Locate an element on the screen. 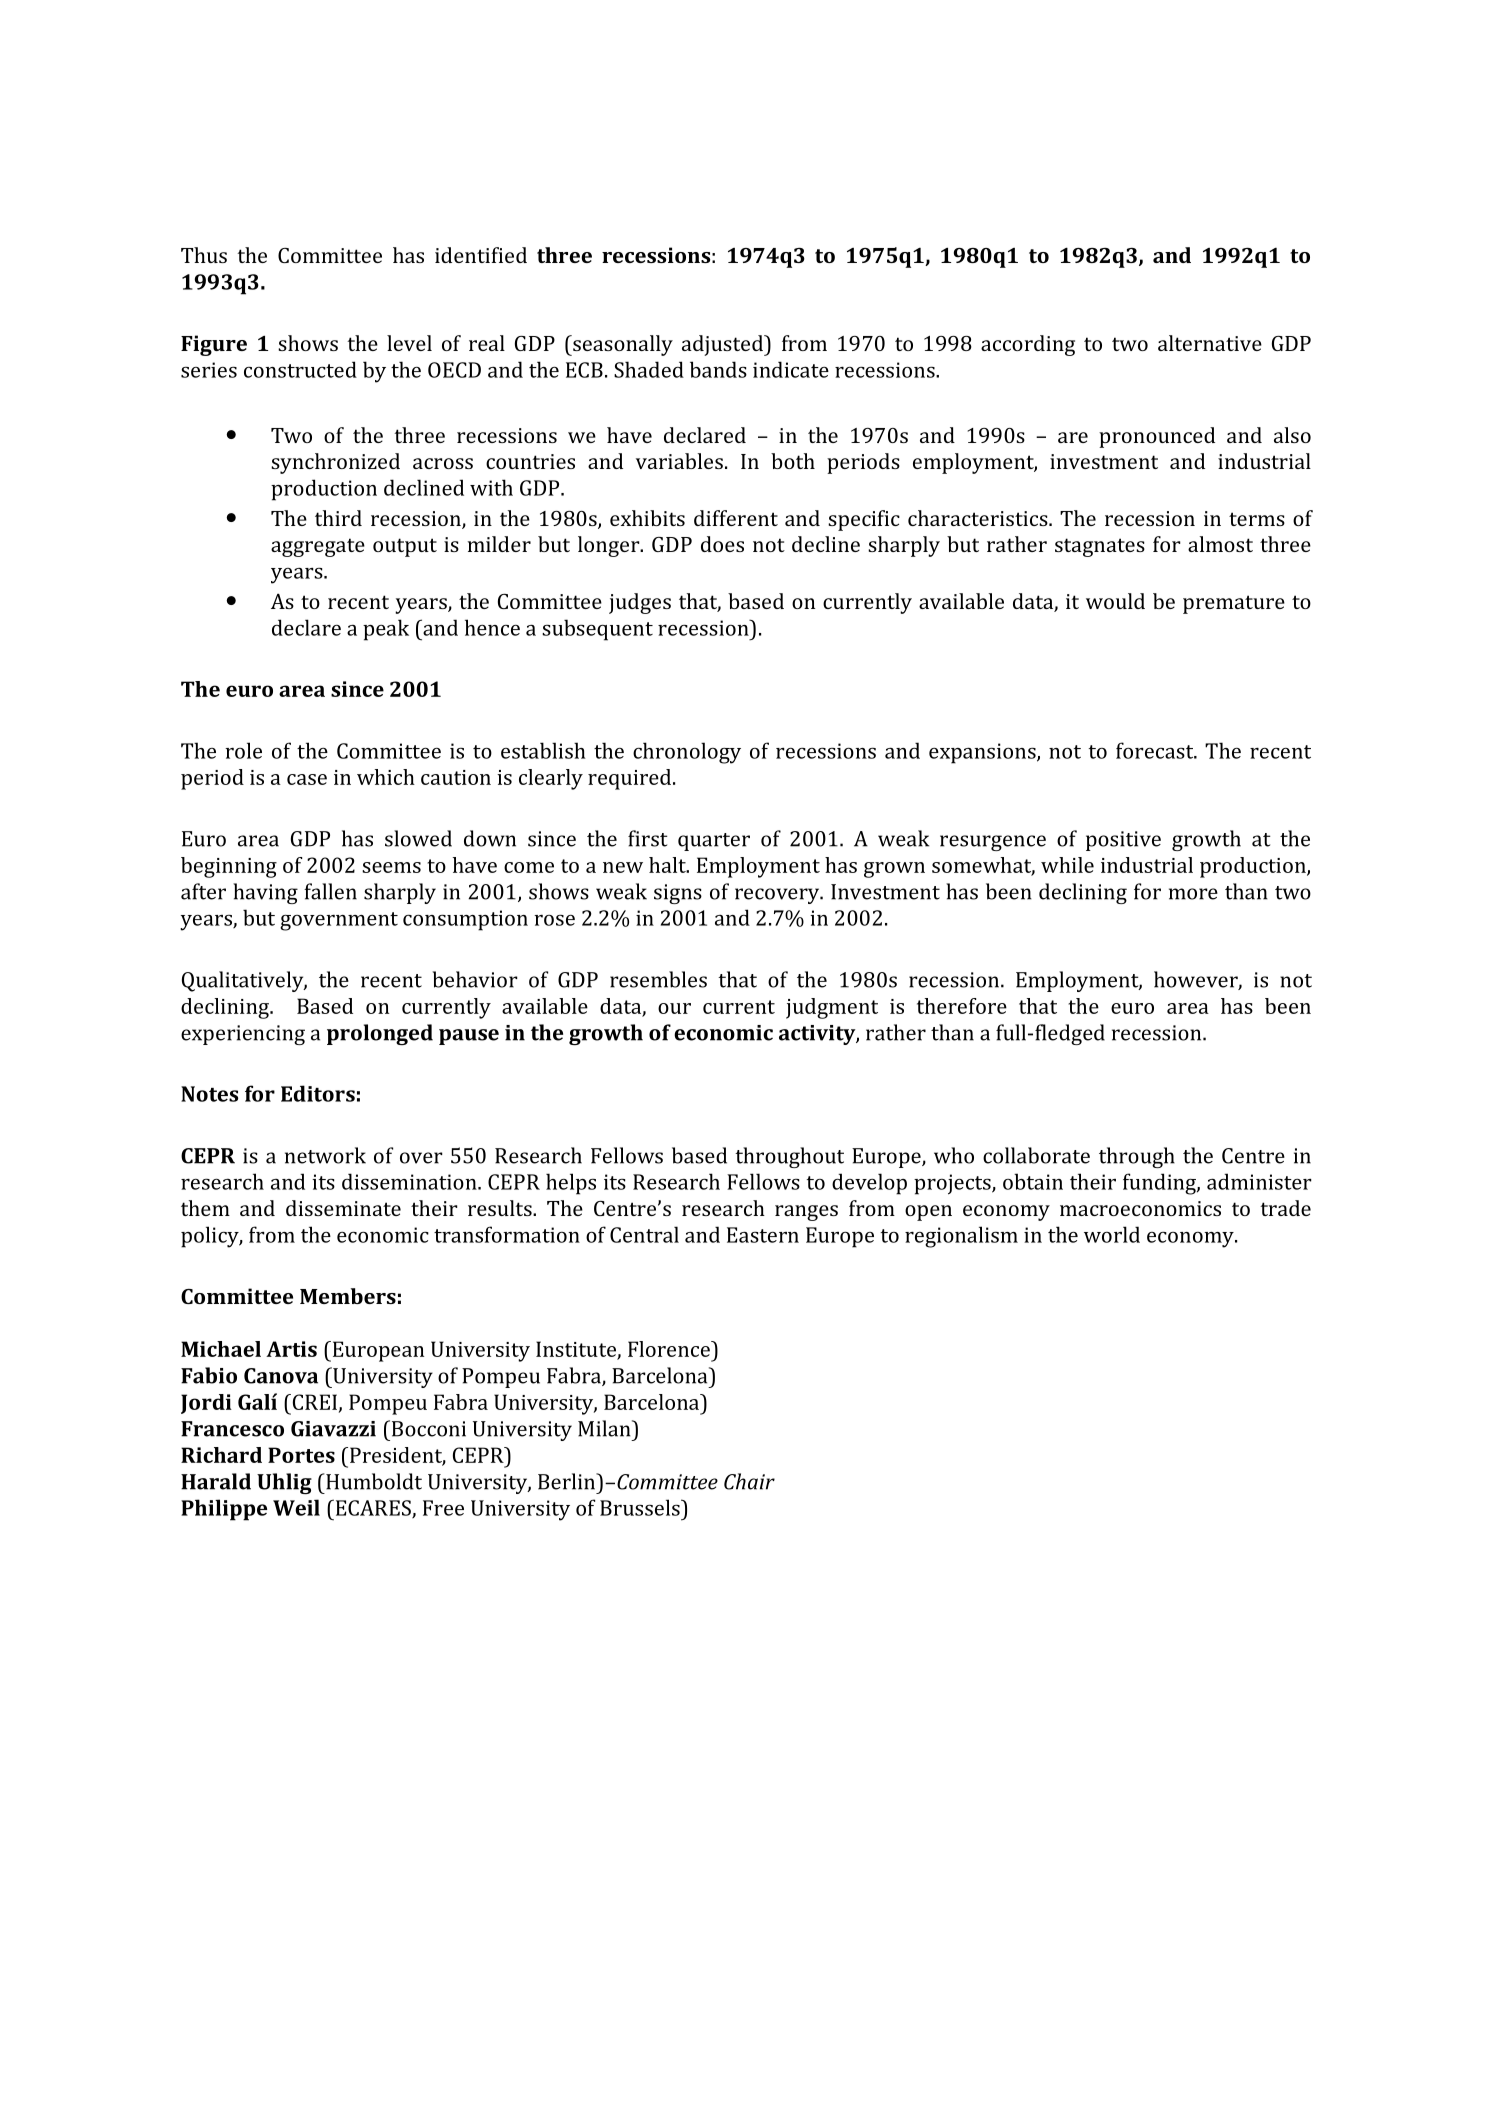 This screenshot has width=1491, height=2110. level is located at coordinates (409, 343).
